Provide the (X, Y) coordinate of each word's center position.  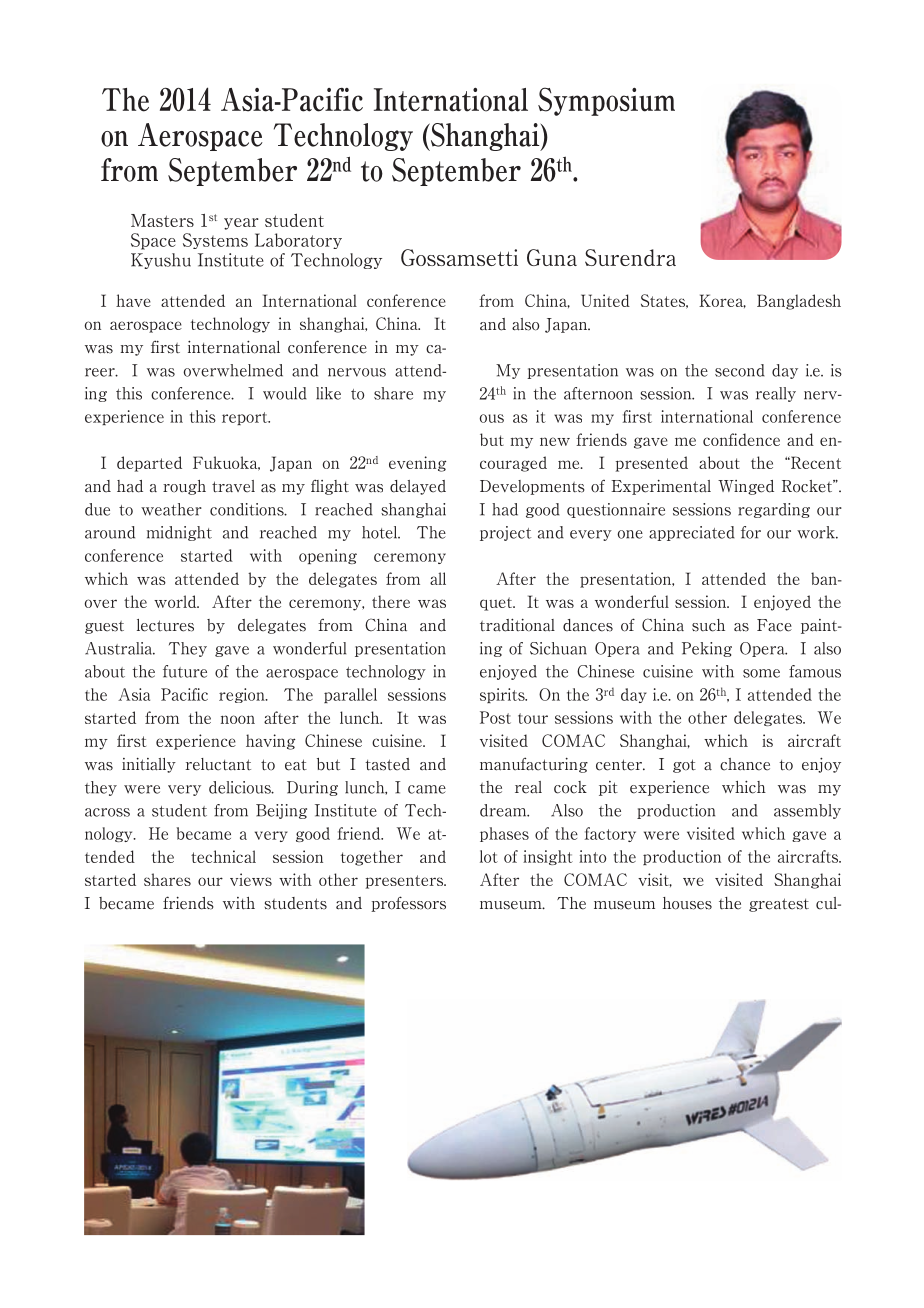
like (328, 393)
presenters (405, 882)
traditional (517, 625)
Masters (162, 220)
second (740, 370)
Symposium (606, 101)
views (251, 879)
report (246, 418)
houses (687, 903)
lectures (165, 625)
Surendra (630, 257)
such (708, 625)
